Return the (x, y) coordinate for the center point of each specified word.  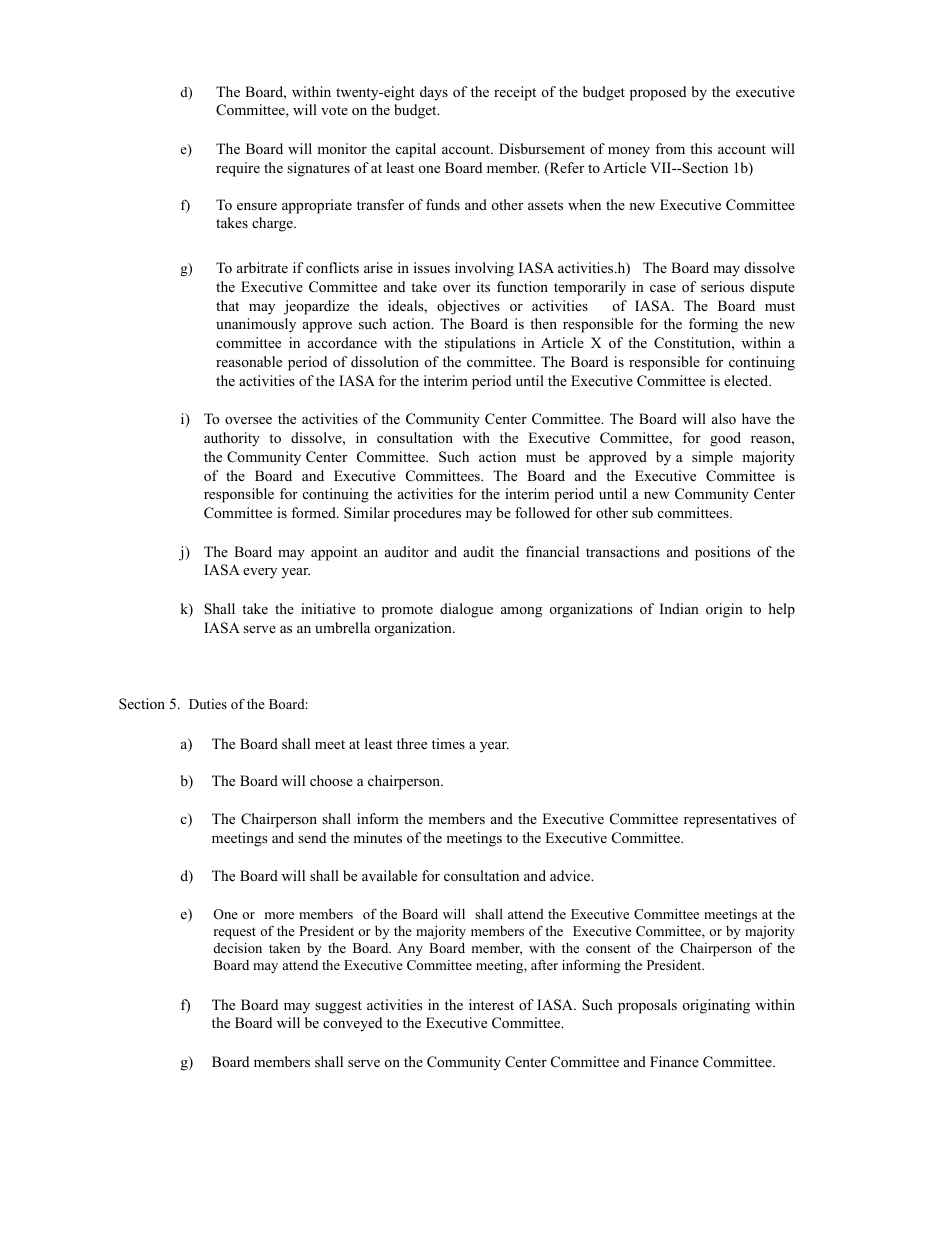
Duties (208, 704)
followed (542, 513)
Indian (679, 608)
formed (314, 512)
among (521, 612)
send (312, 837)
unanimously (256, 325)
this (701, 148)
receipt (515, 93)
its (483, 286)
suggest (338, 1007)
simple (712, 458)
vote (334, 111)
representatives (730, 820)
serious (722, 287)
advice (571, 875)
